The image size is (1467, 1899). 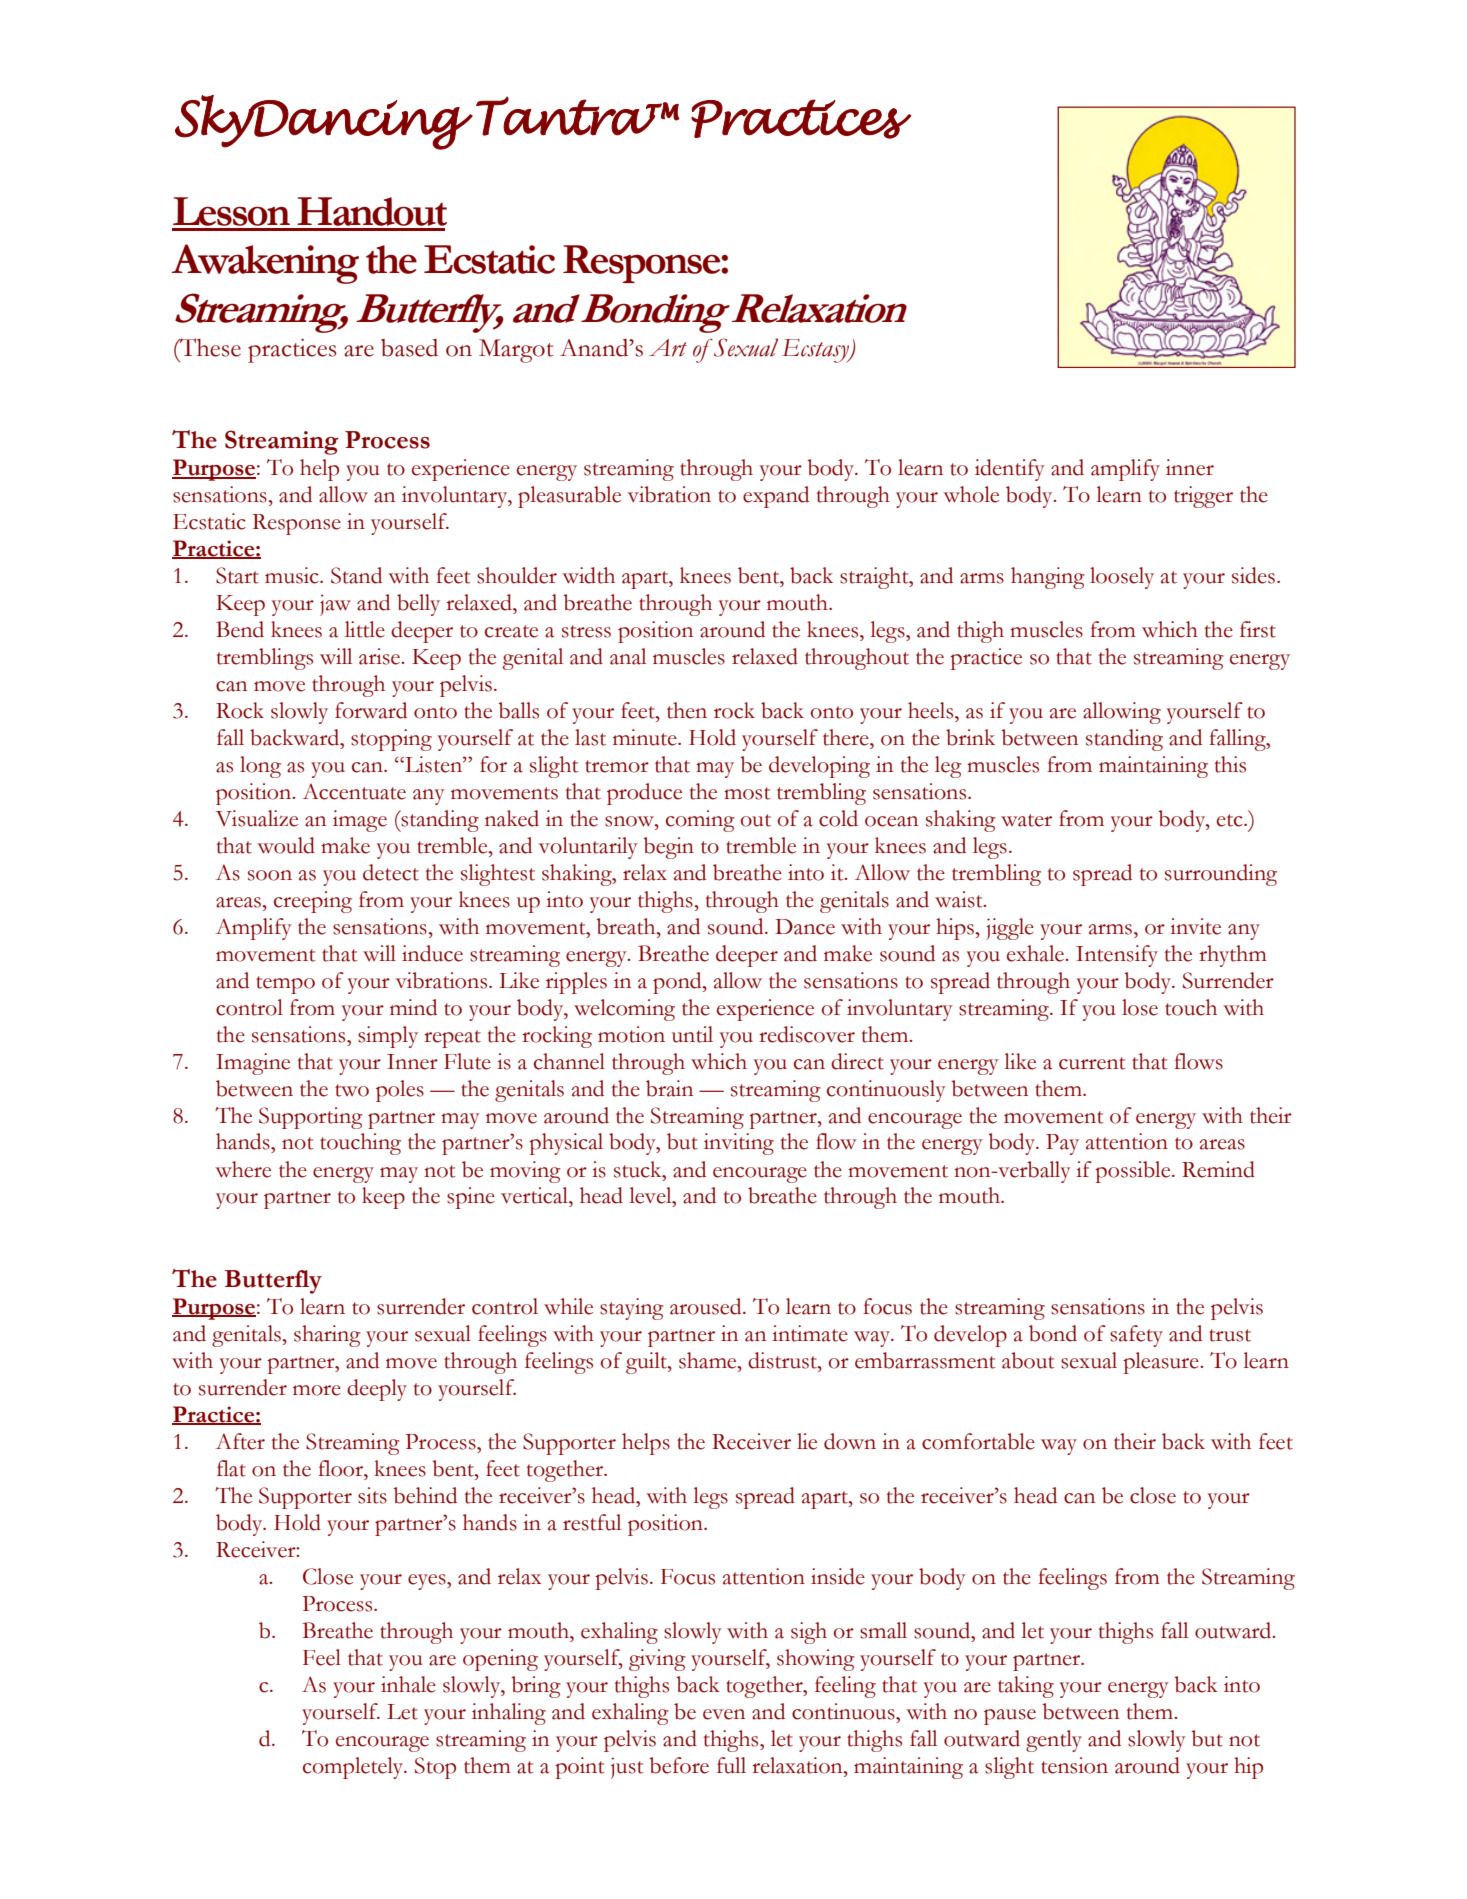 What do you see at coordinates (678, 983) in the screenshot?
I see `pond` at bounding box center [678, 983].
